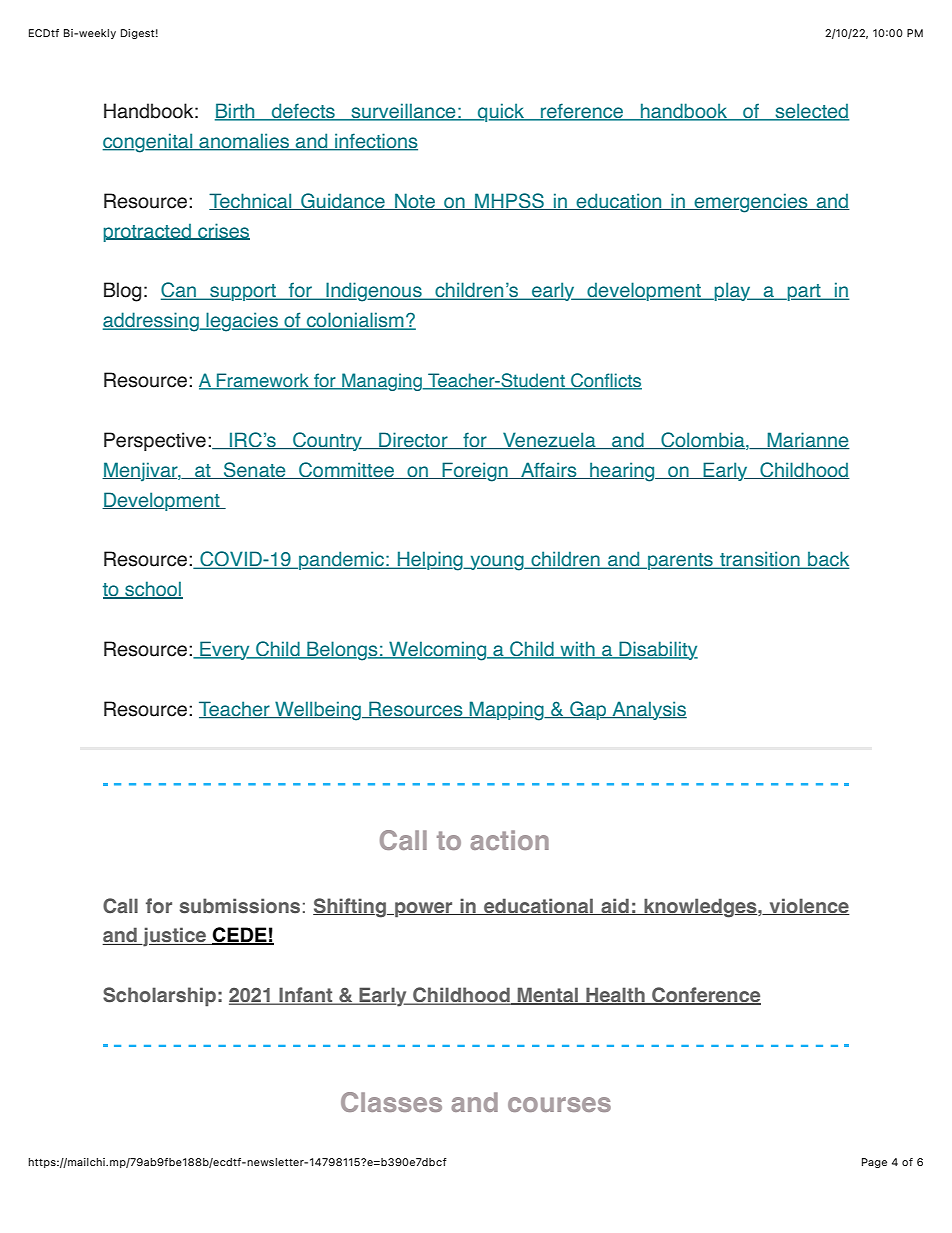  What do you see at coordinates (225, 650) in the screenshot?
I see `Every` at bounding box center [225, 650].
